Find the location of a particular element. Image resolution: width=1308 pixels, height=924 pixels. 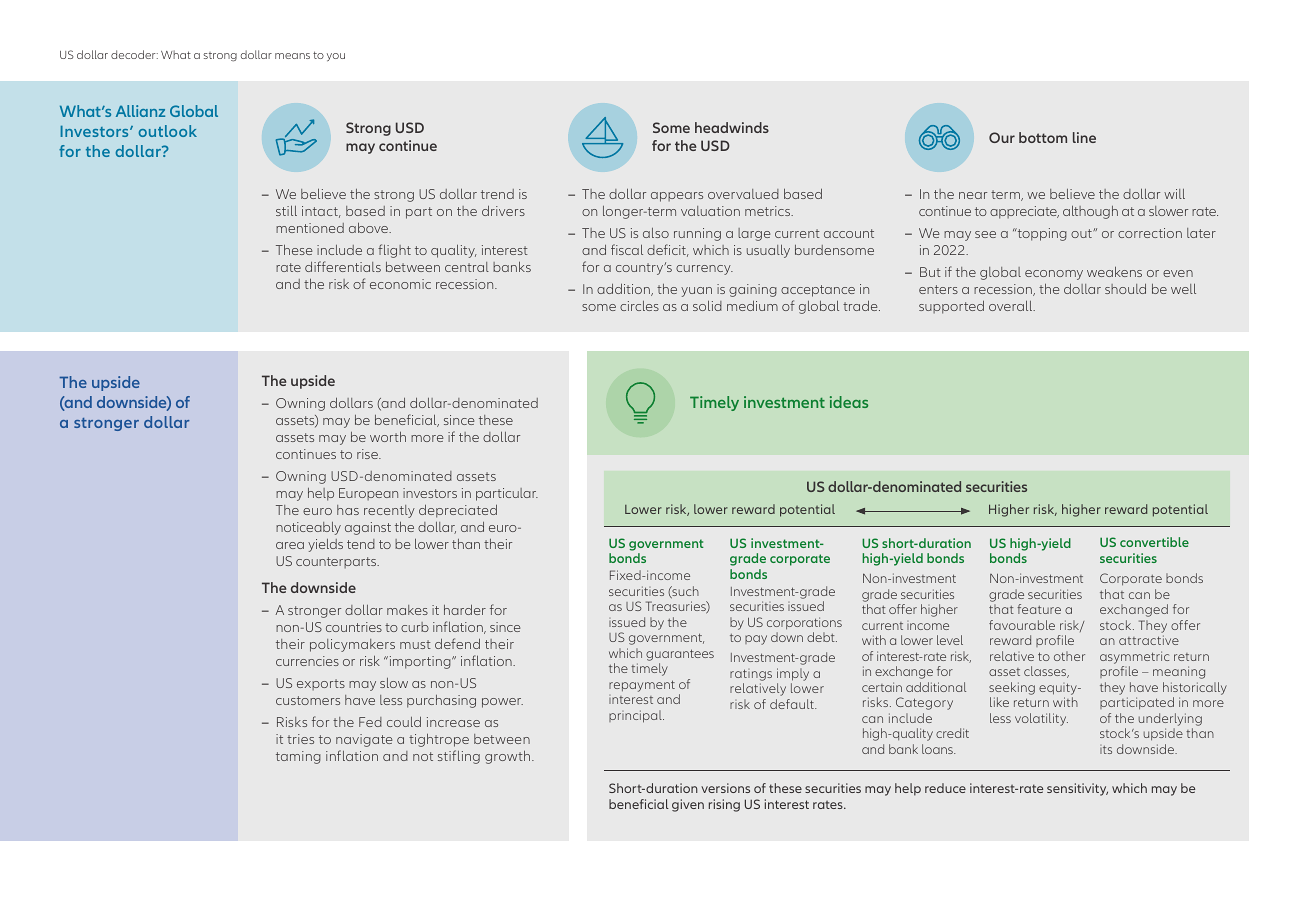

feature is located at coordinates (1039, 609).
